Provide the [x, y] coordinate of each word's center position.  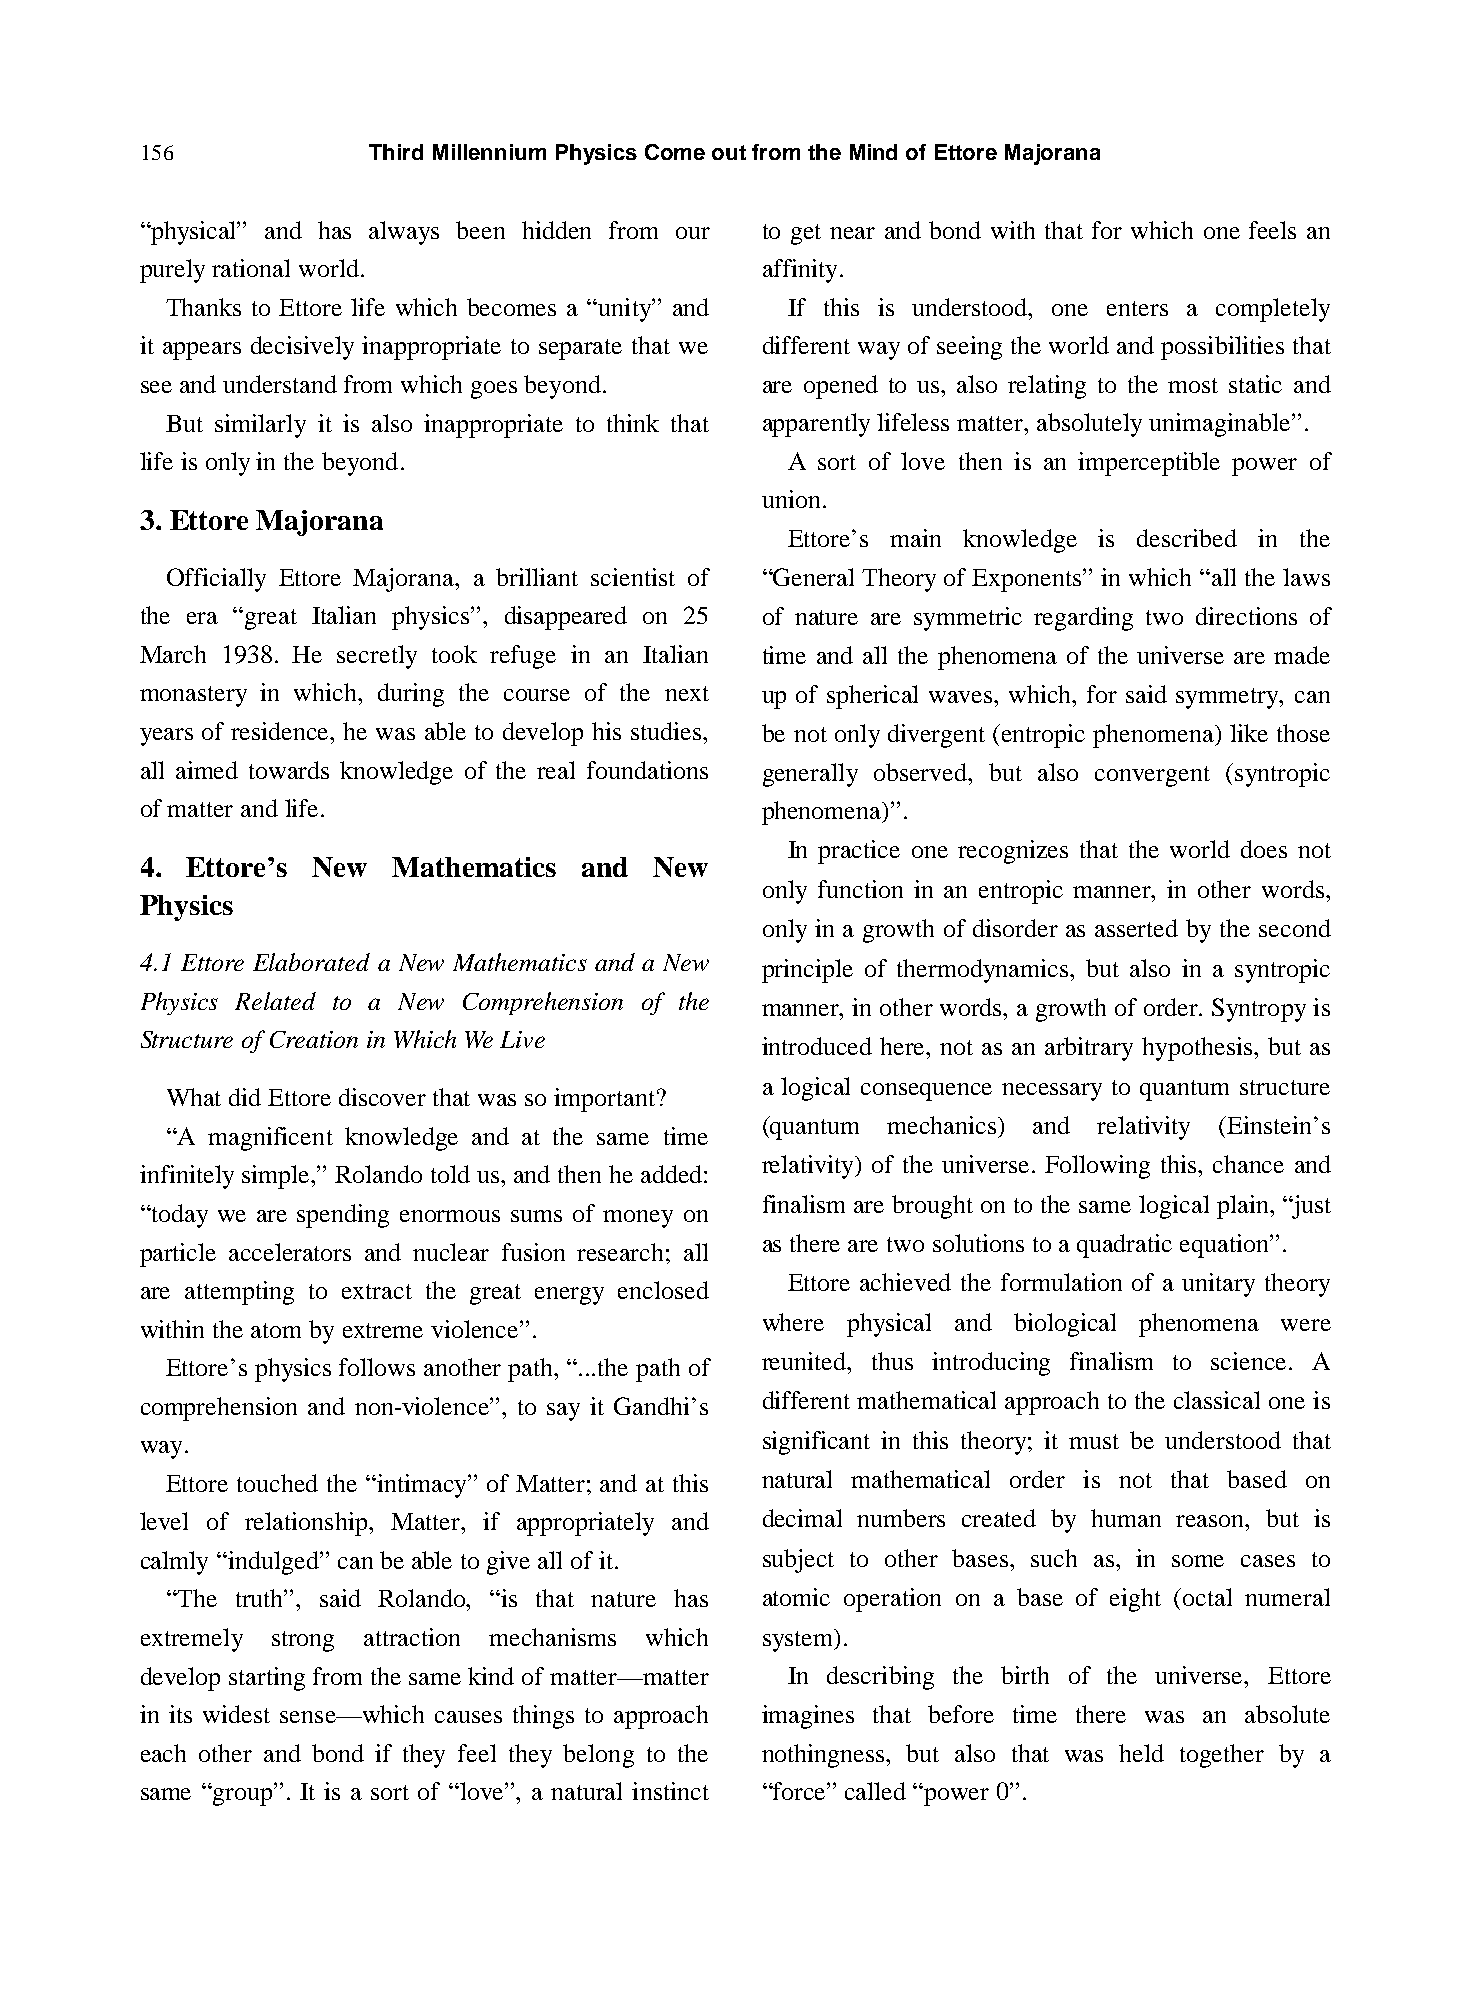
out [729, 152]
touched [277, 1483]
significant [816, 1443]
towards [289, 770]
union [791, 499]
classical [1217, 1400]
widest [236, 1714]
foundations [647, 770]
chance [1248, 1164]
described [1187, 538]
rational [251, 268]
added [671, 1174]
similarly [260, 426]
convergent [1152, 776]
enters [1137, 308]
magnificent [270, 1139]
